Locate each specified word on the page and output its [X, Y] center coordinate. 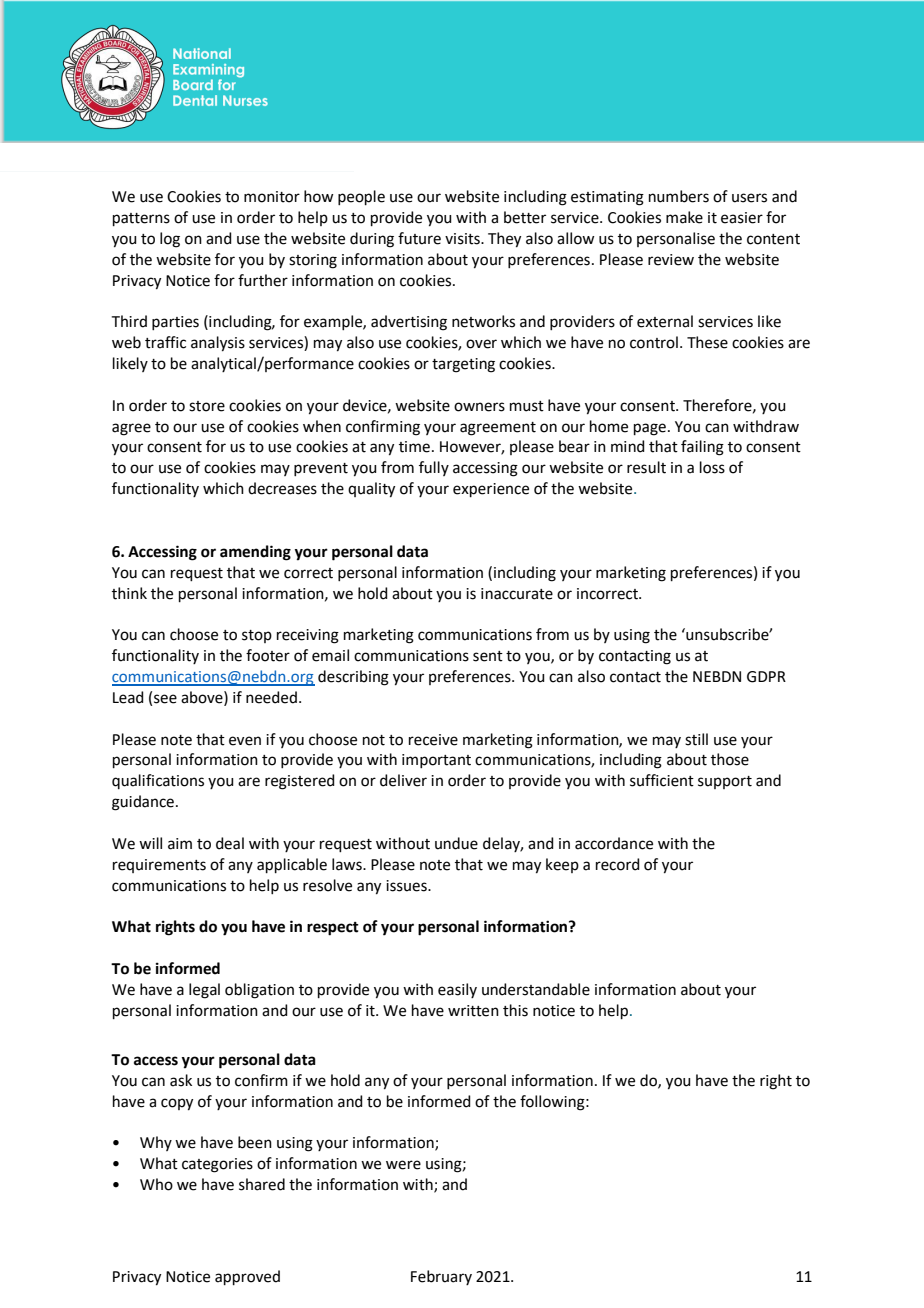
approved [247, 1277]
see [165, 699]
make [684, 217]
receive [433, 740]
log [170, 240]
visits [463, 239]
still [696, 739]
